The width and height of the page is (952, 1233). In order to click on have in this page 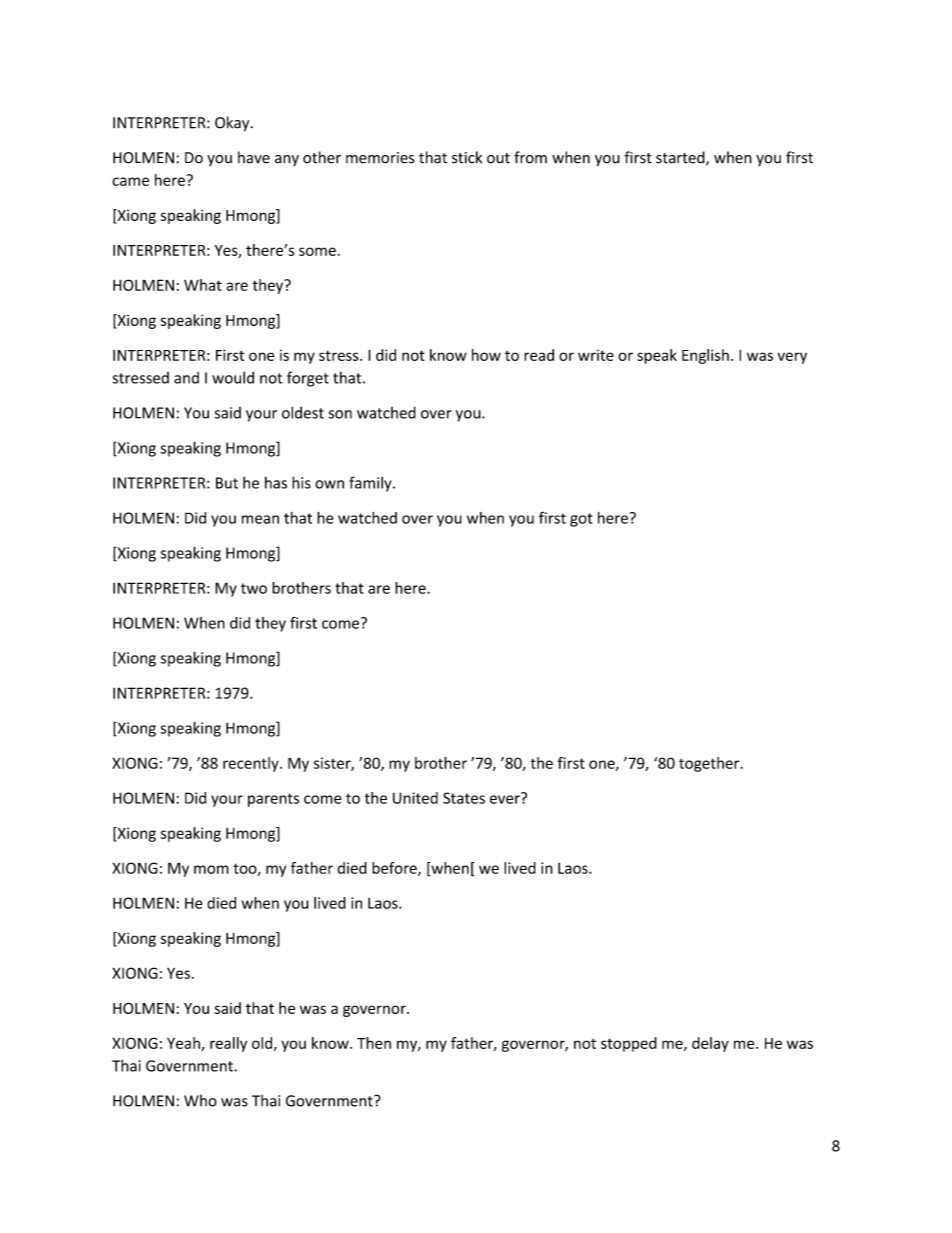, I will do `click(254, 157)`.
